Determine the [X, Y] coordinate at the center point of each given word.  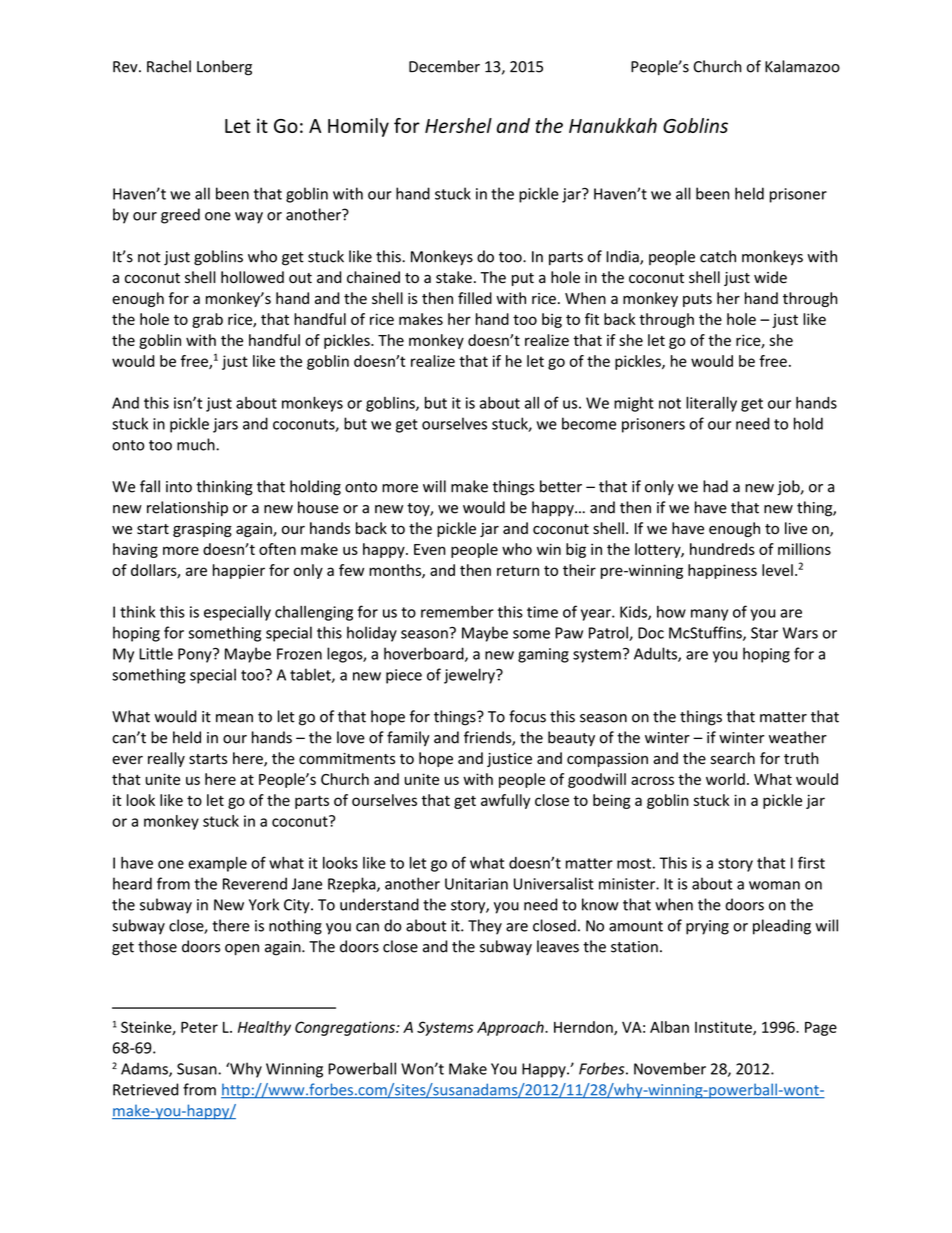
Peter [199, 1027]
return [518, 571]
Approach [511, 1028]
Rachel [169, 66]
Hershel [458, 125]
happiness [722, 571]
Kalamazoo [802, 66]
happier [239, 571]
